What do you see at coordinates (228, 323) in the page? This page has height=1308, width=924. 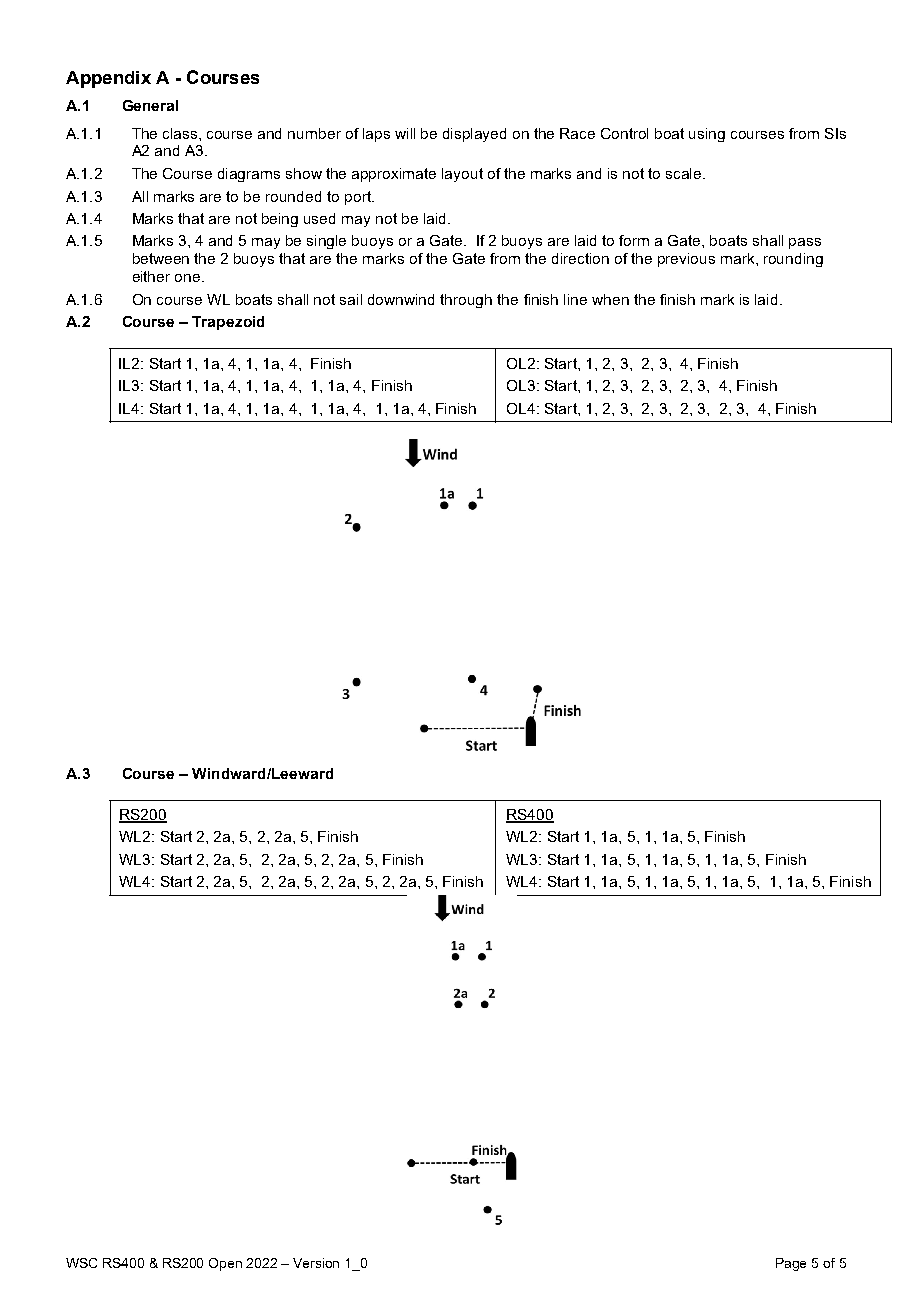 I see `Trapezoid` at bounding box center [228, 323].
